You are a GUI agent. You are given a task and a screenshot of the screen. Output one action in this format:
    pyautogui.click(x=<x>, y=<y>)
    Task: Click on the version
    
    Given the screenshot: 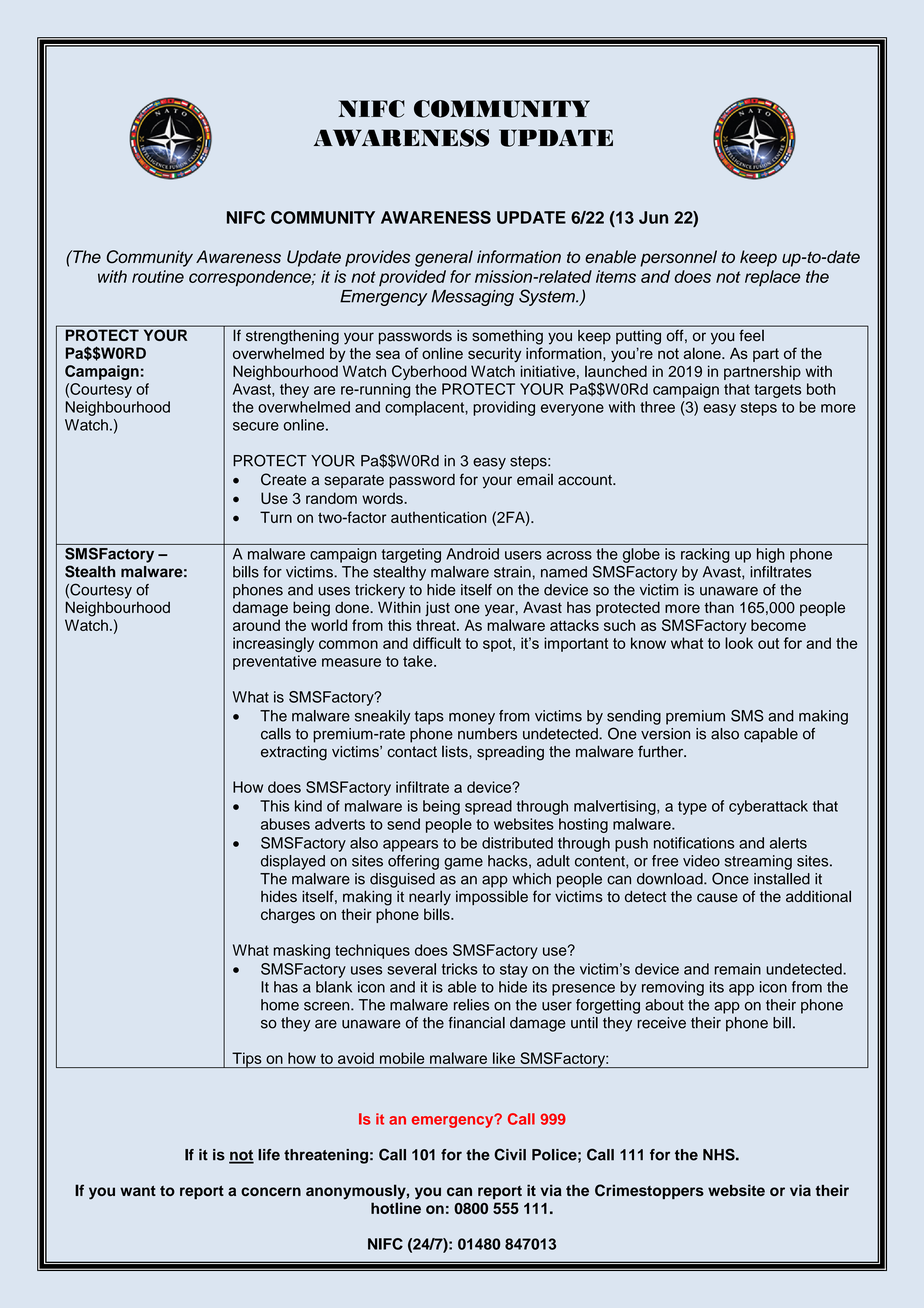 What is the action you would take?
    pyautogui.click(x=665, y=734)
